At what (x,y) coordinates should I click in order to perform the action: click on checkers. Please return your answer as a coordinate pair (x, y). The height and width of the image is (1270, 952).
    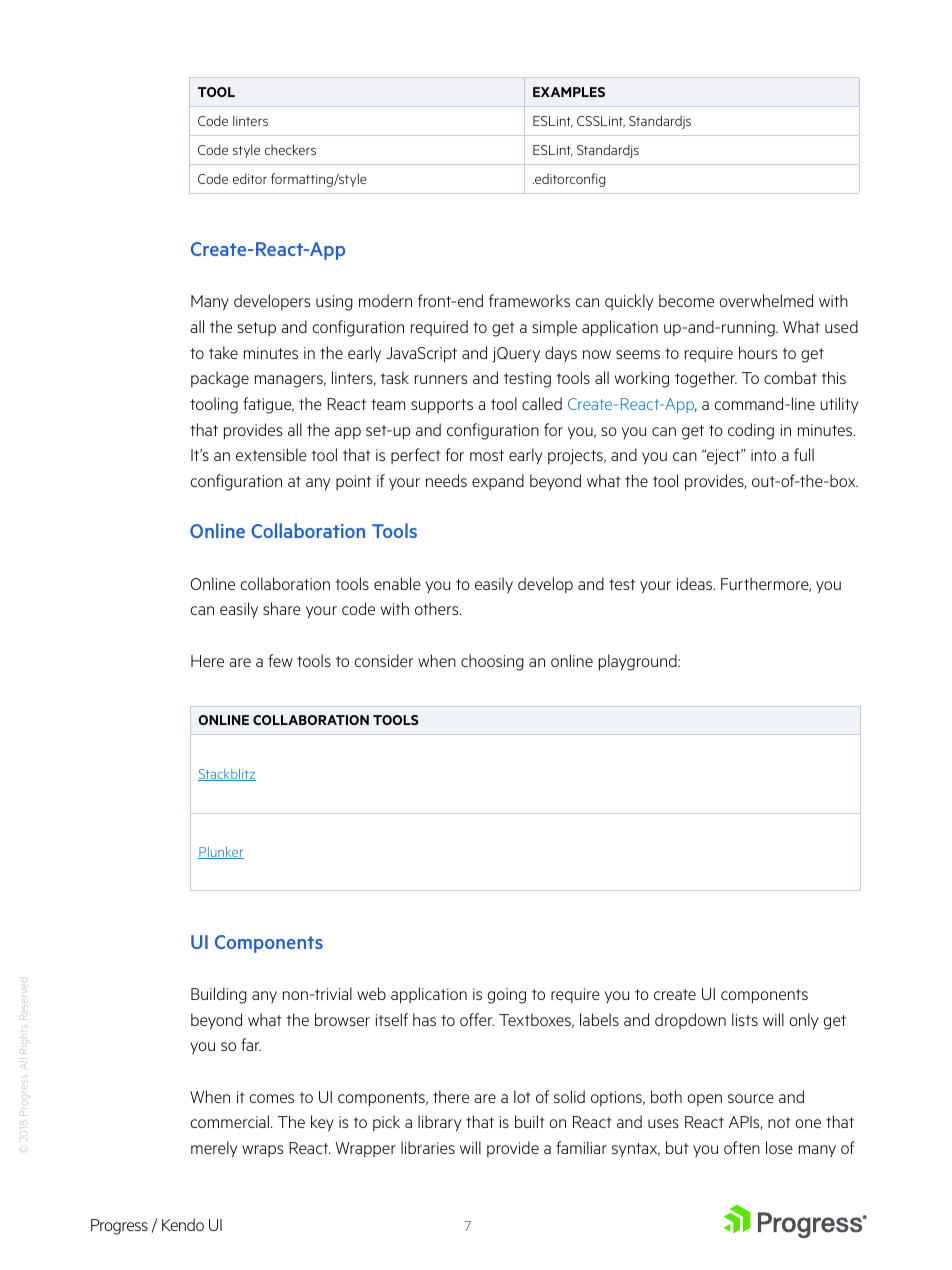
    Looking at the image, I should click on (290, 149).
